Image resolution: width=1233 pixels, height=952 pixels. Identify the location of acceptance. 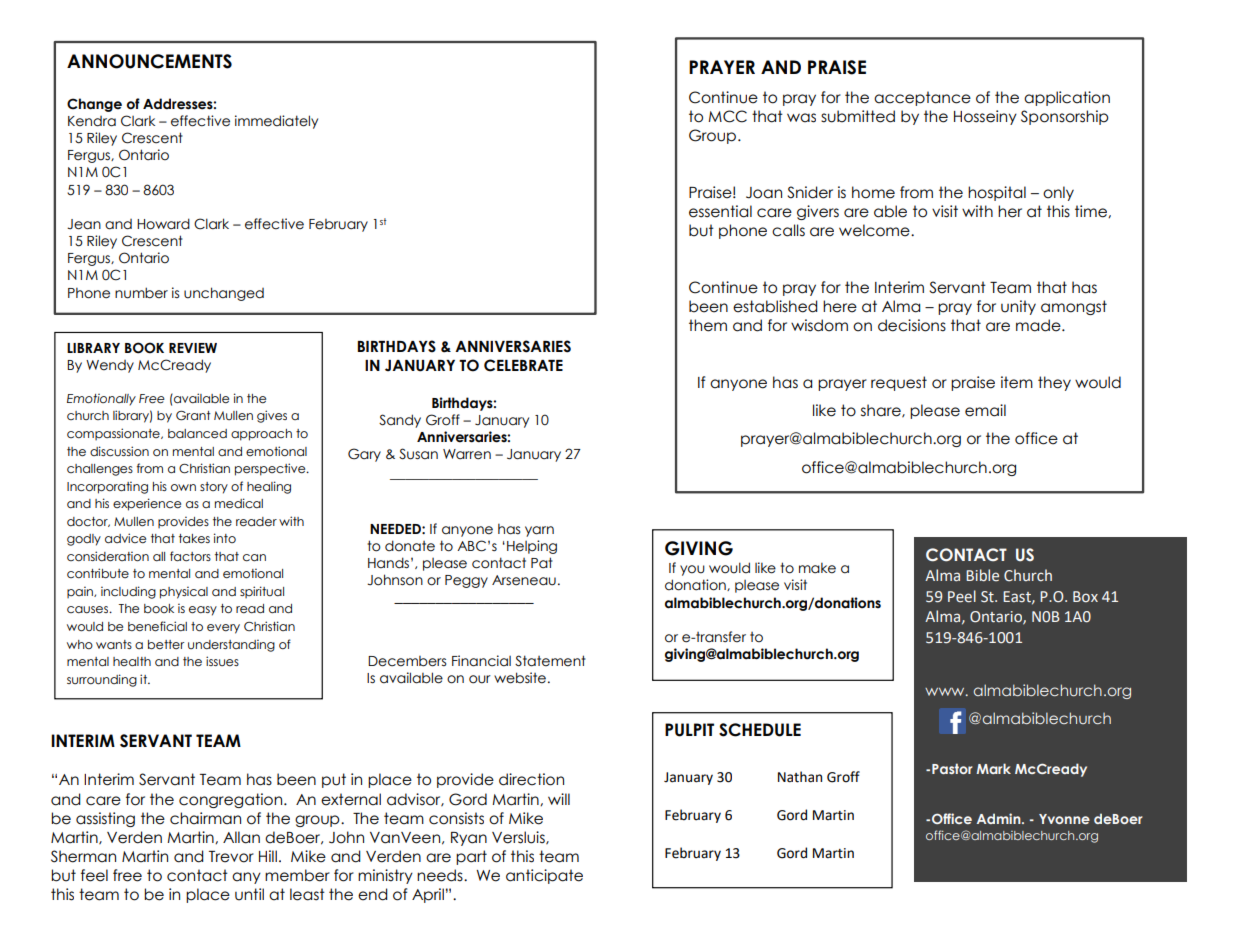
(922, 98).
